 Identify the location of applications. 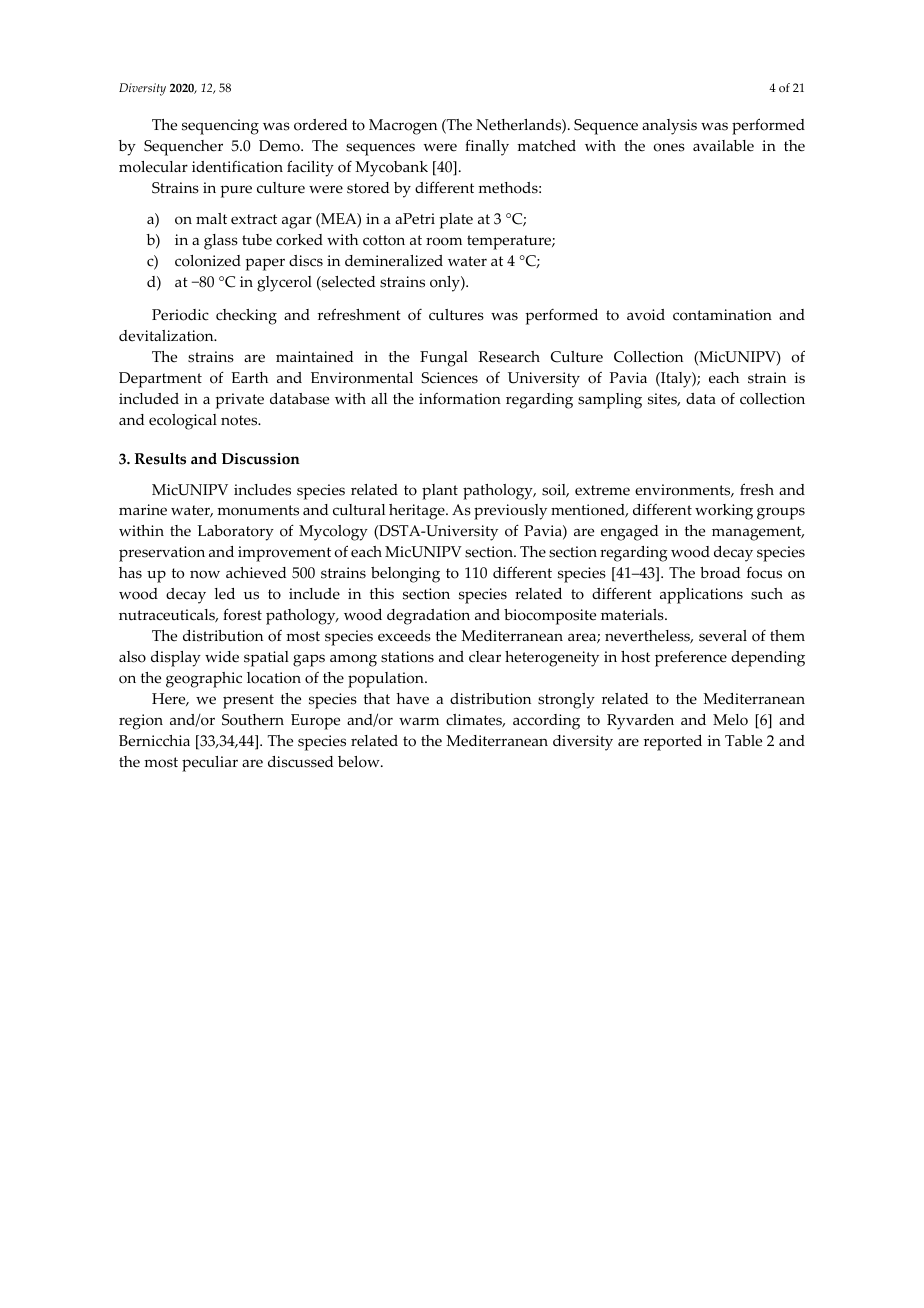
(701, 596).
